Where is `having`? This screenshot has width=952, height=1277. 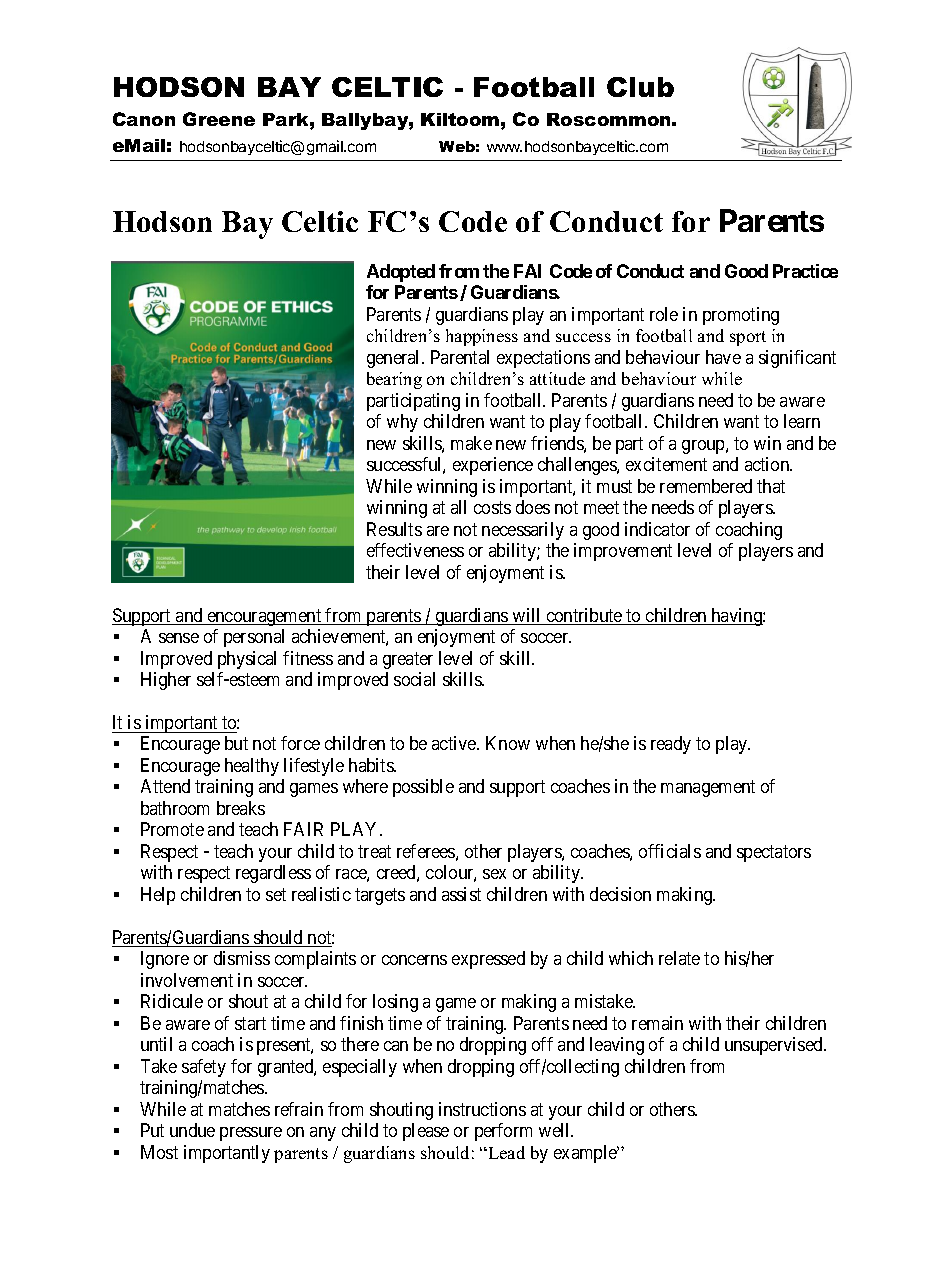
having is located at coordinates (736, 617).
